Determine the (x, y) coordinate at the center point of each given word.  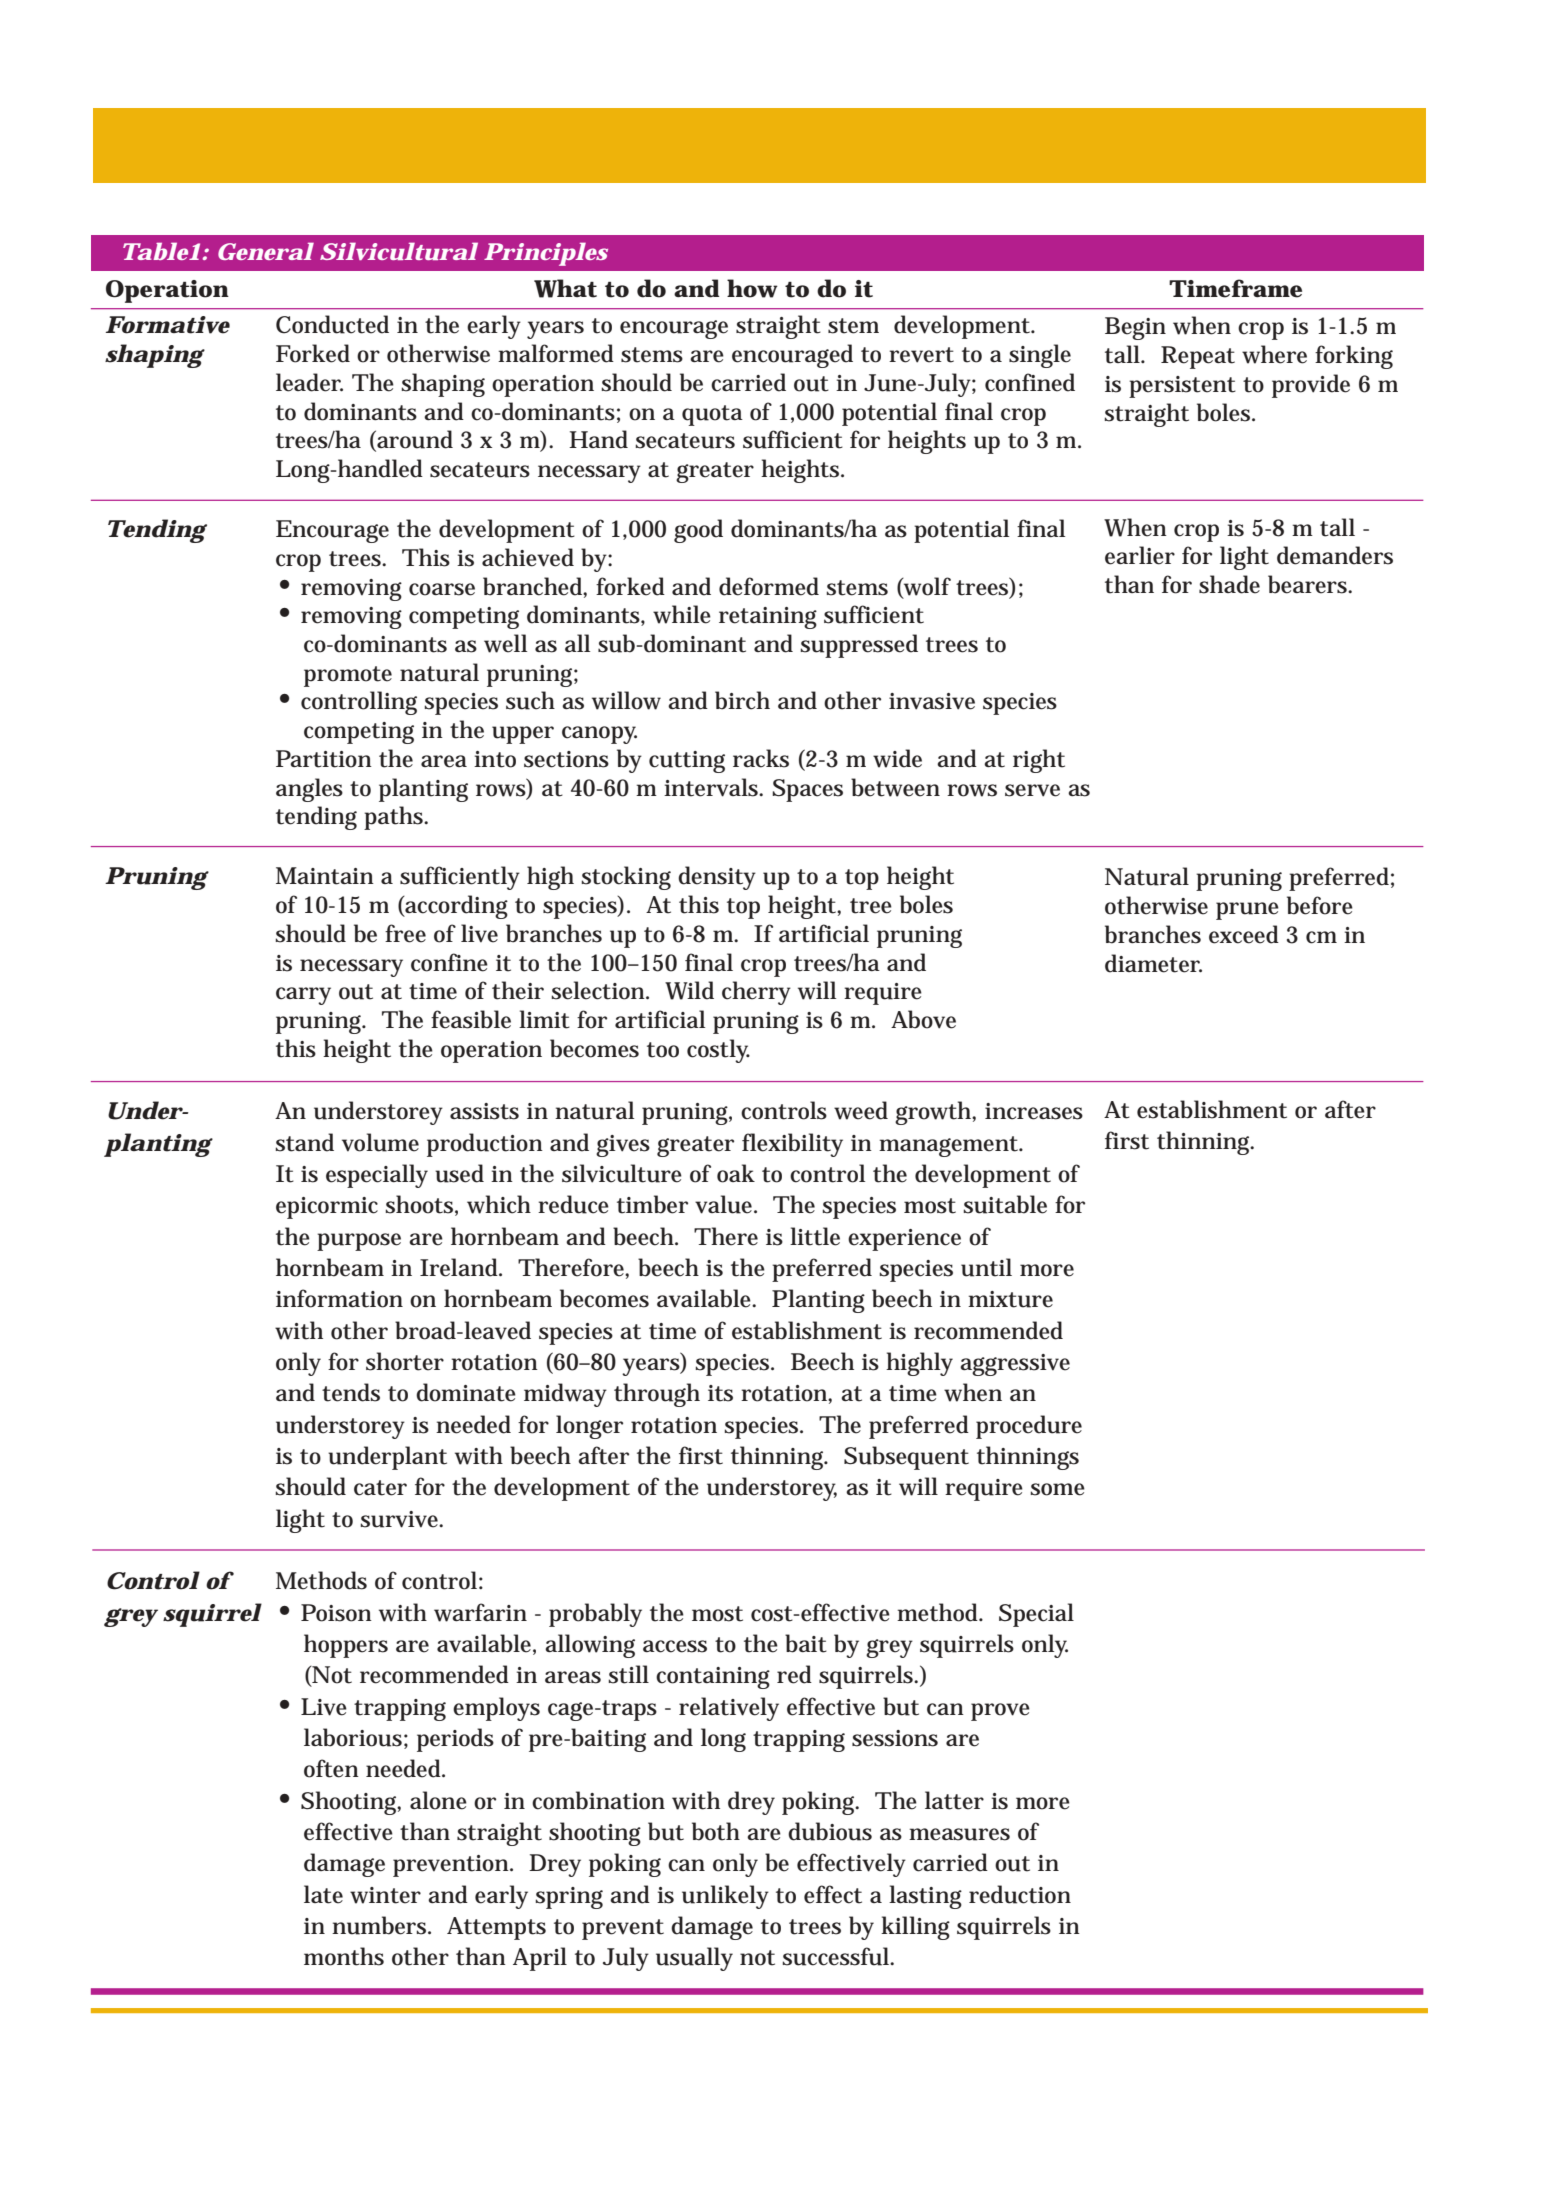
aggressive (1015, 1365)
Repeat (1198, 357)
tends (351, 1392)
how (752, 288)
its (720, 1393)
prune (1247, 911)
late (323, 1894)
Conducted (332, 324)
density (717, 878)
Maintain (325, 876)
